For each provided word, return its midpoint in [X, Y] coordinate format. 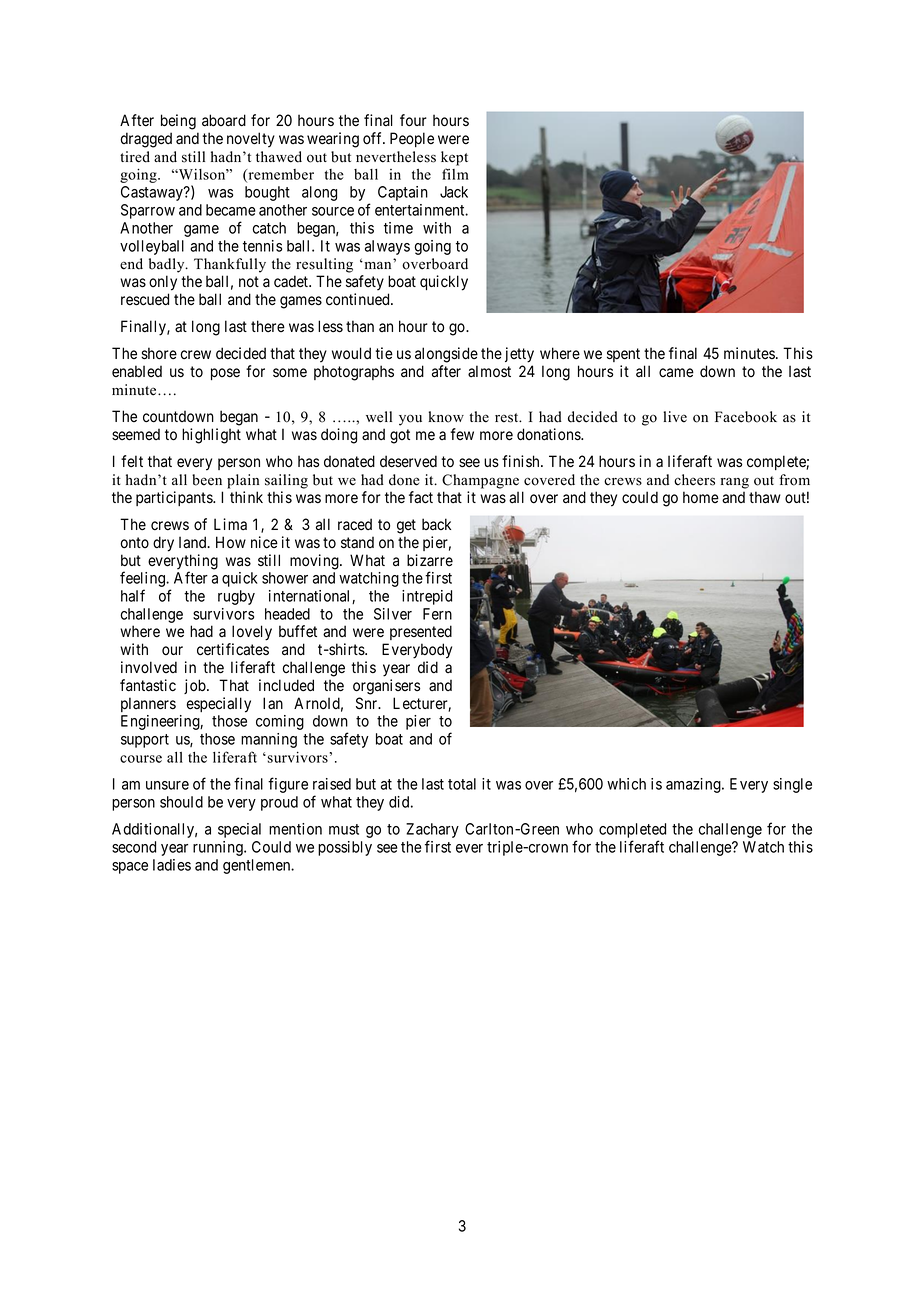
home [701, 497]
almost [489, 371]
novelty [251, 140]
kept [454, 158]
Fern [437, 614]
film [455, 174]
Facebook [746, 417]
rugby [236, 597]
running [219, 848]
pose [225, 374]
